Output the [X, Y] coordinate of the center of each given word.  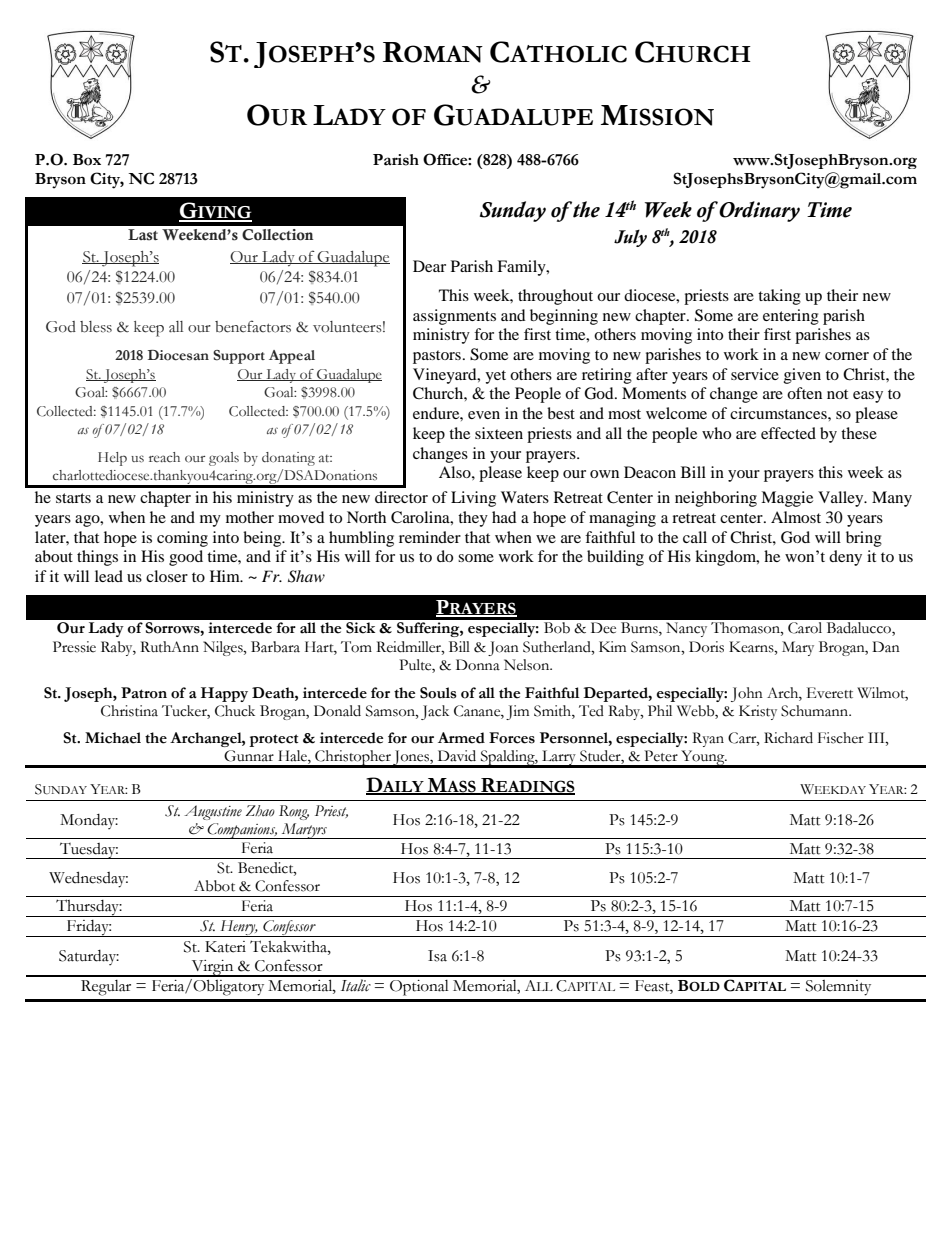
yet [495, 377]
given [802, 376]
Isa [437, 956]
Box [87, 160]
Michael [113, 738]
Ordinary [758, 211]
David [457, 756]
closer [167, 576]
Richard [788, 738]
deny [845, 558]
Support [239, 357]
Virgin [212, 968]
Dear [429, 266]
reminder [430, 537]
